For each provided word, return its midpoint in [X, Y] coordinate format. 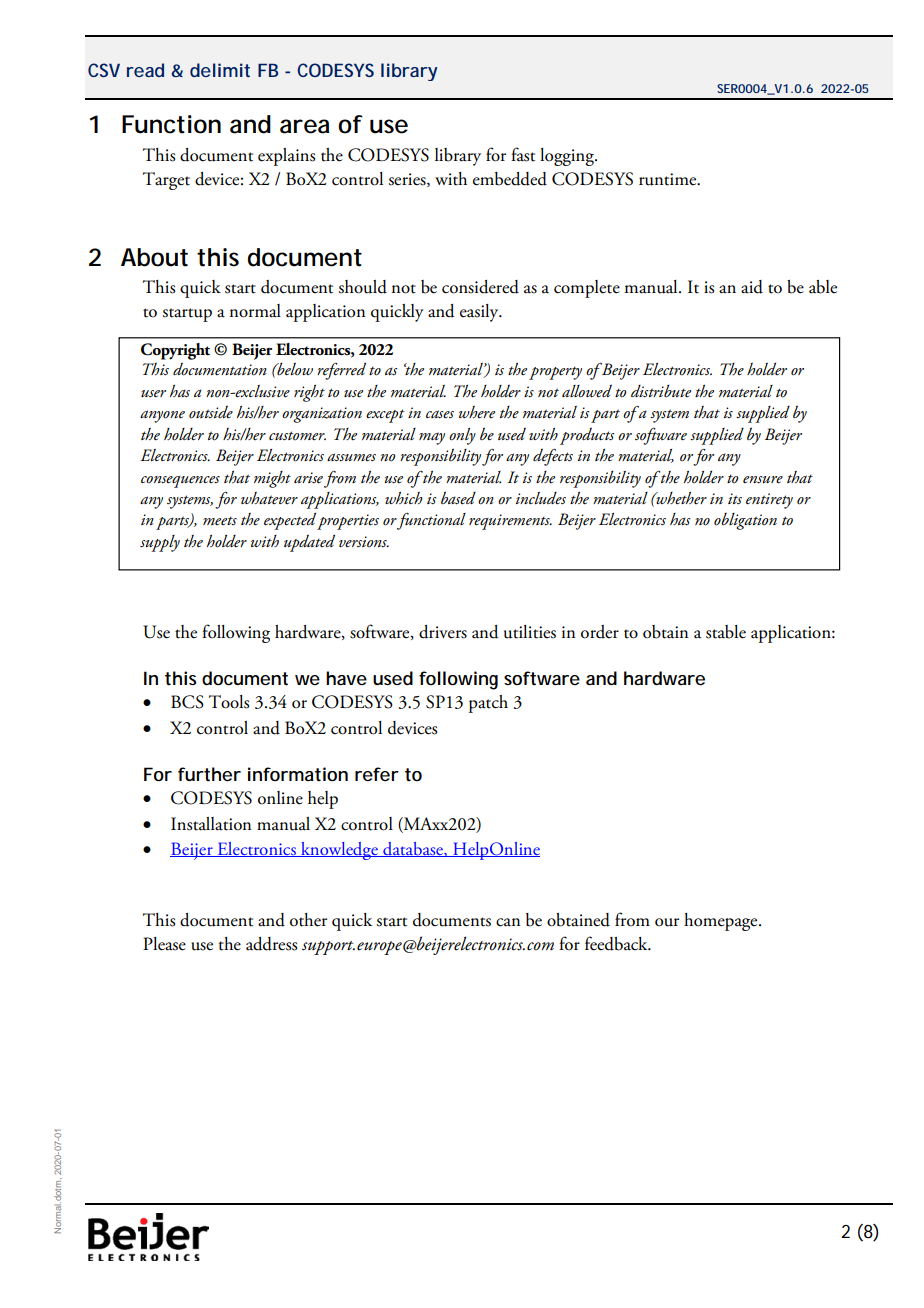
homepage [722, 922]
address [271, 944]
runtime [669, 179]
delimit [220, 70]
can [508, 922]
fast [523, 154]
